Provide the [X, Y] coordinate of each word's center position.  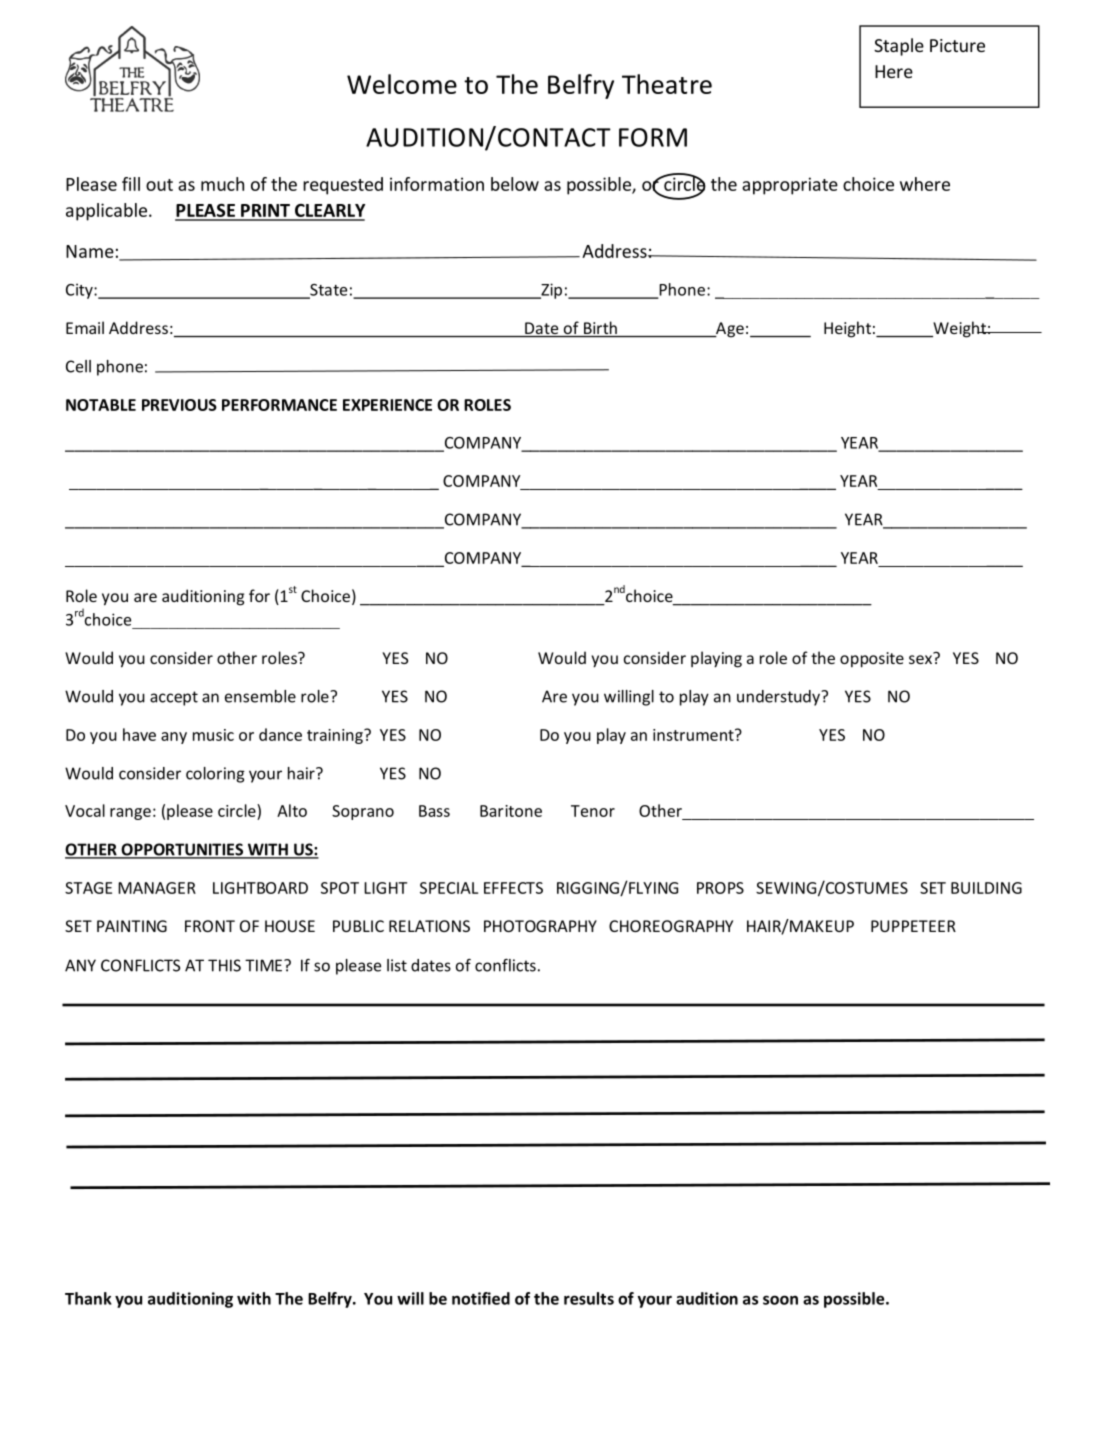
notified [481, 1298]
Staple [899, 47]
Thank [88, 1298]
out [159, 185]
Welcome [402, 84]
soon [780, 1300]
